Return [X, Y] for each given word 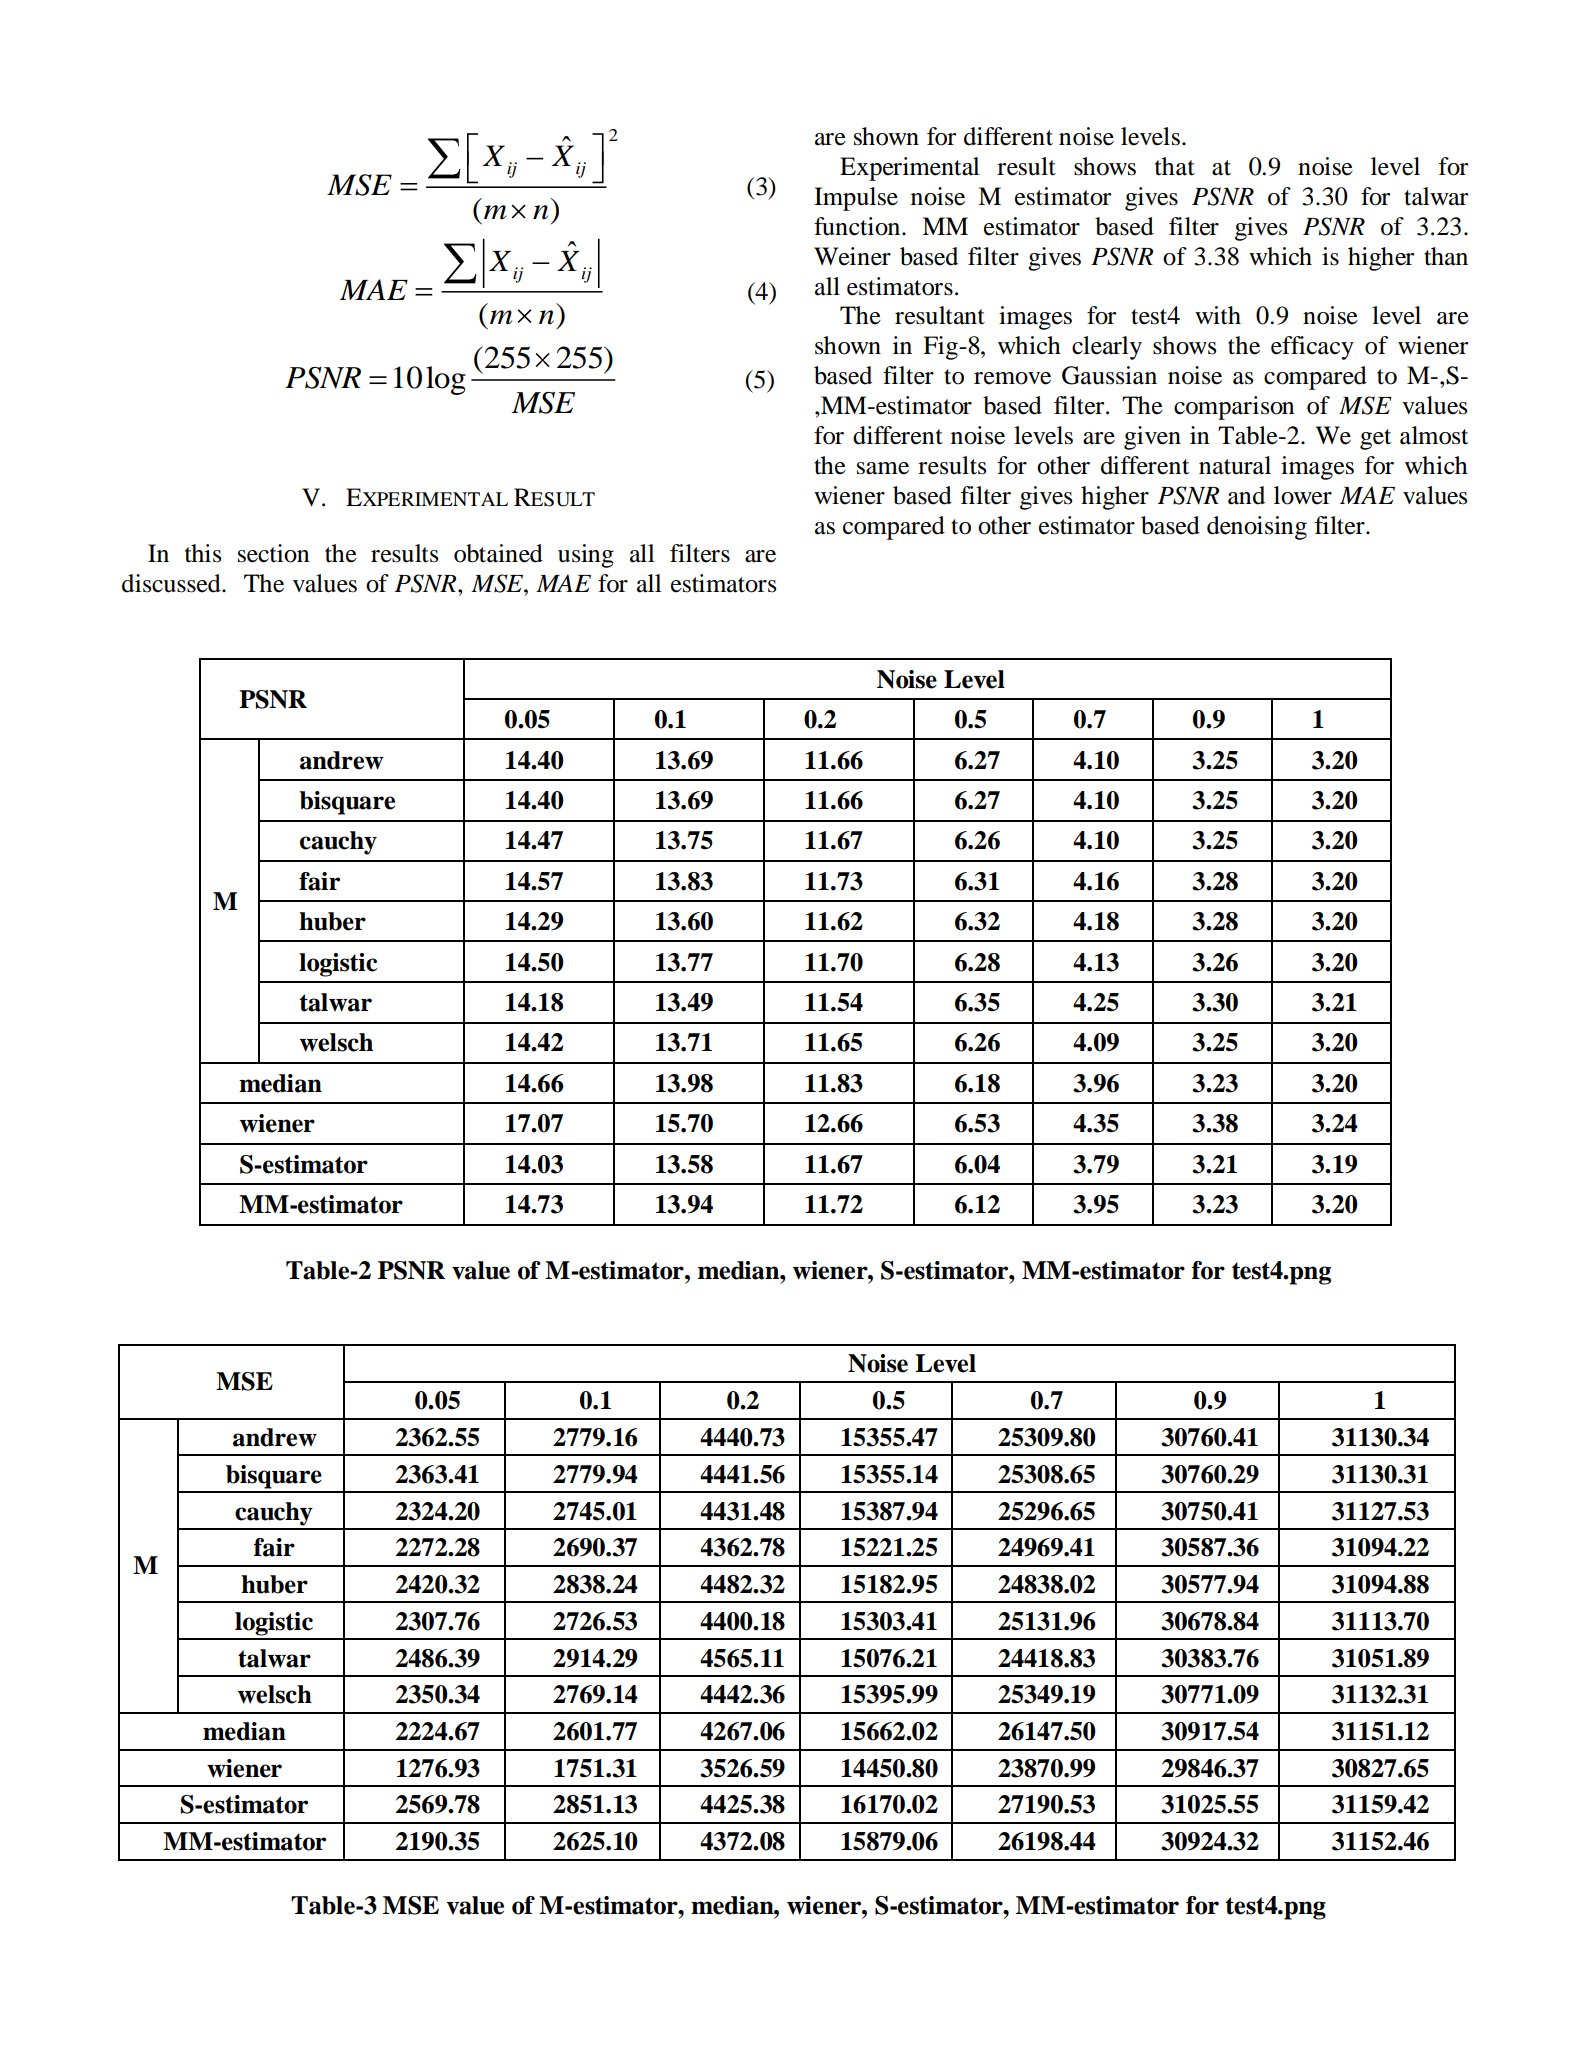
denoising [1257, 528]
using [586, 556]
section [273, 553]
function [858, 226]
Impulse [856, 199]
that [1175, 166]
